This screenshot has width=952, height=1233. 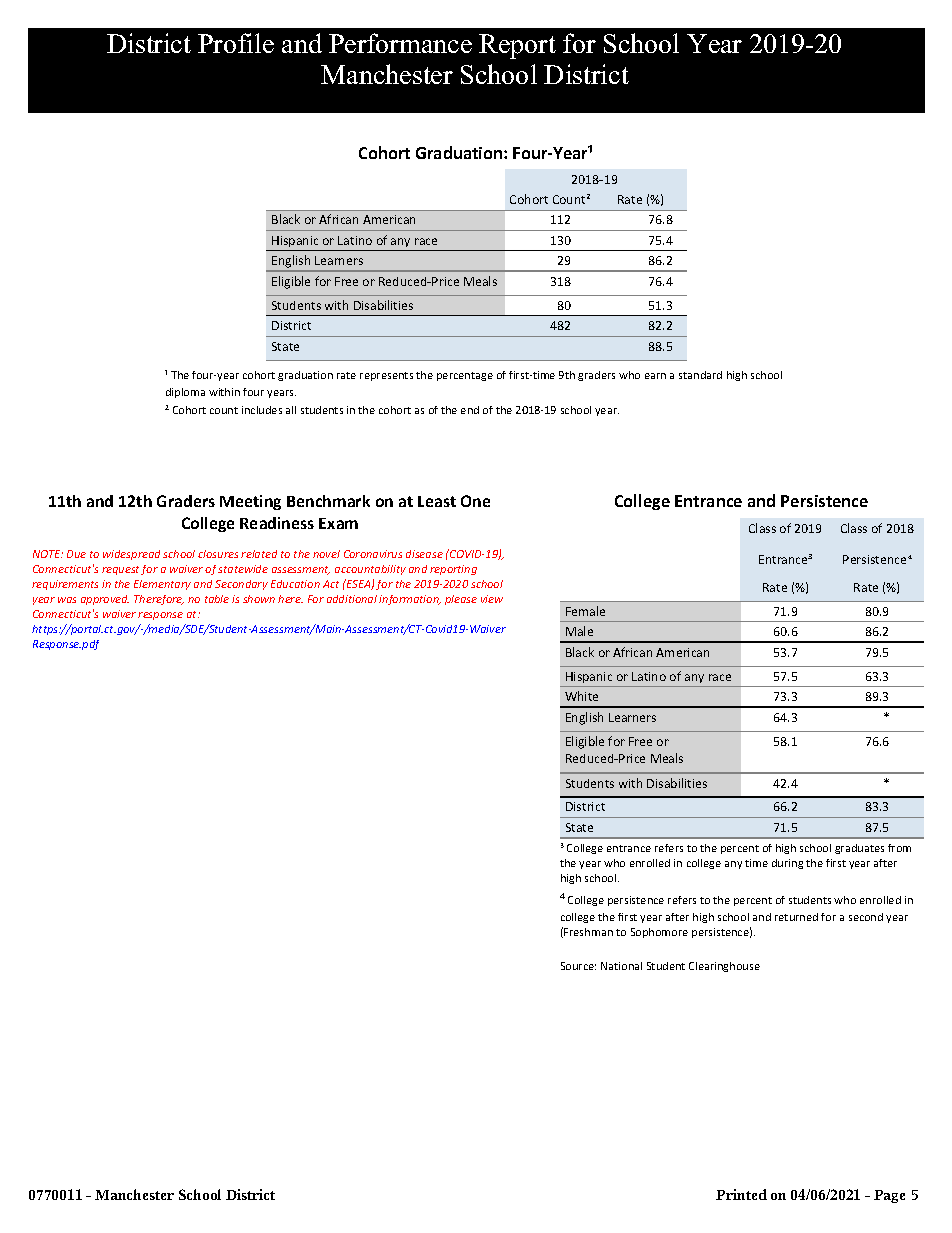 What do you see at coordinates (470, 410) in the screenshot?
I see `end` at bounding box center [470, 410].
